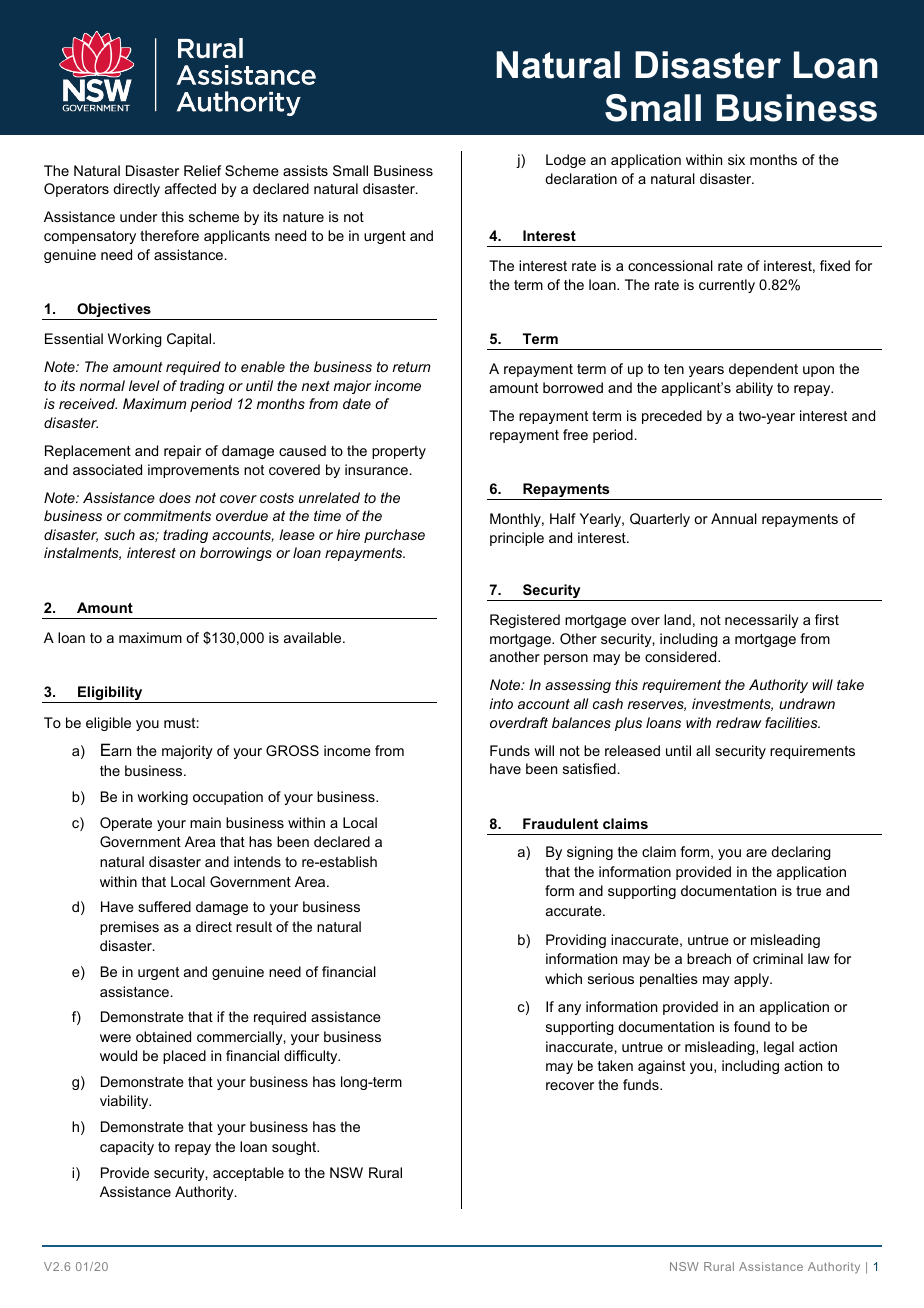 The height and width of the document is (1308, 924). I want to click on Lodge, so click(566, 161).
